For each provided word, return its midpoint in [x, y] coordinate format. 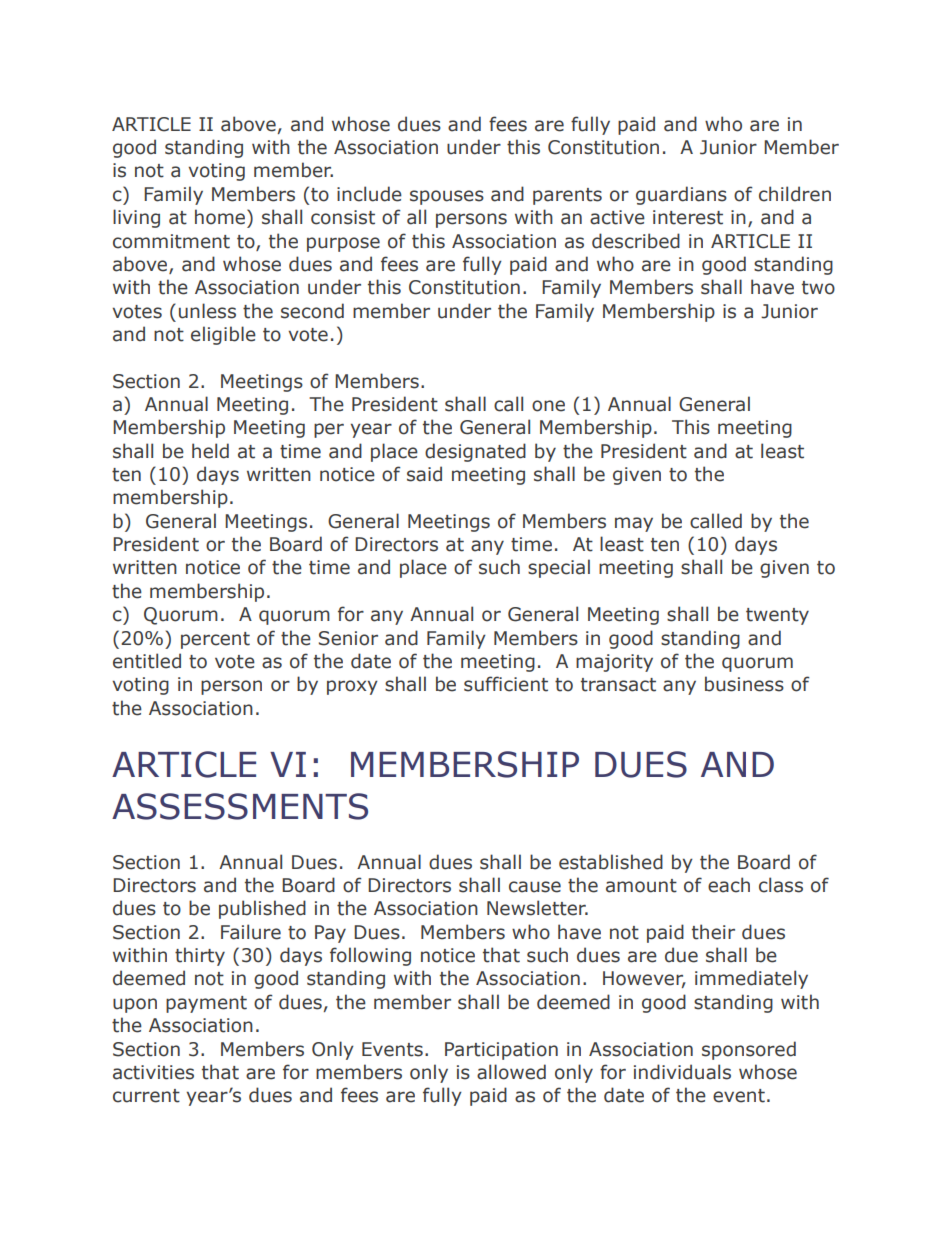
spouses [447, 197]
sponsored [749, 1050]
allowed [511, 1072]
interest [688, 217]
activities [153, 1072]
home [221, 217]
